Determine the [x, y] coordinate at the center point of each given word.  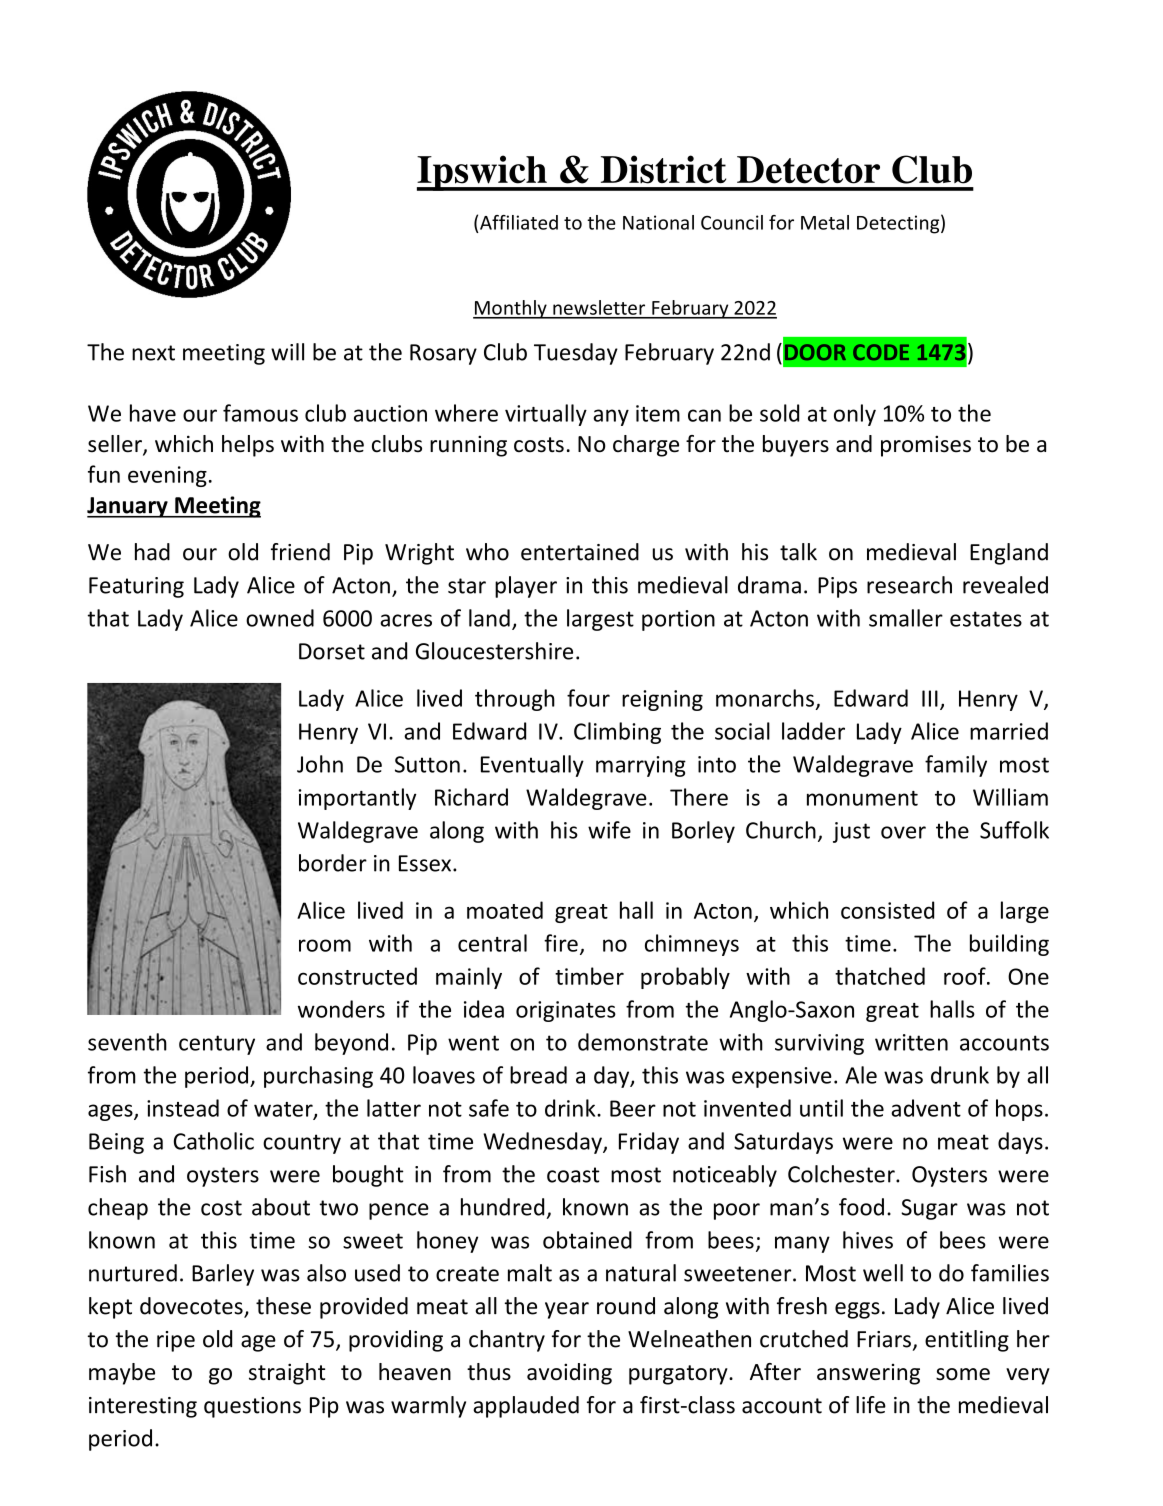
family [956, 766]
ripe [176, 1341]
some [963, 1374]
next [153, 353]
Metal [825, 222]
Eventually [532, 766]
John [320, 764]
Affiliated [519, 222]
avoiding [569, 1374]
